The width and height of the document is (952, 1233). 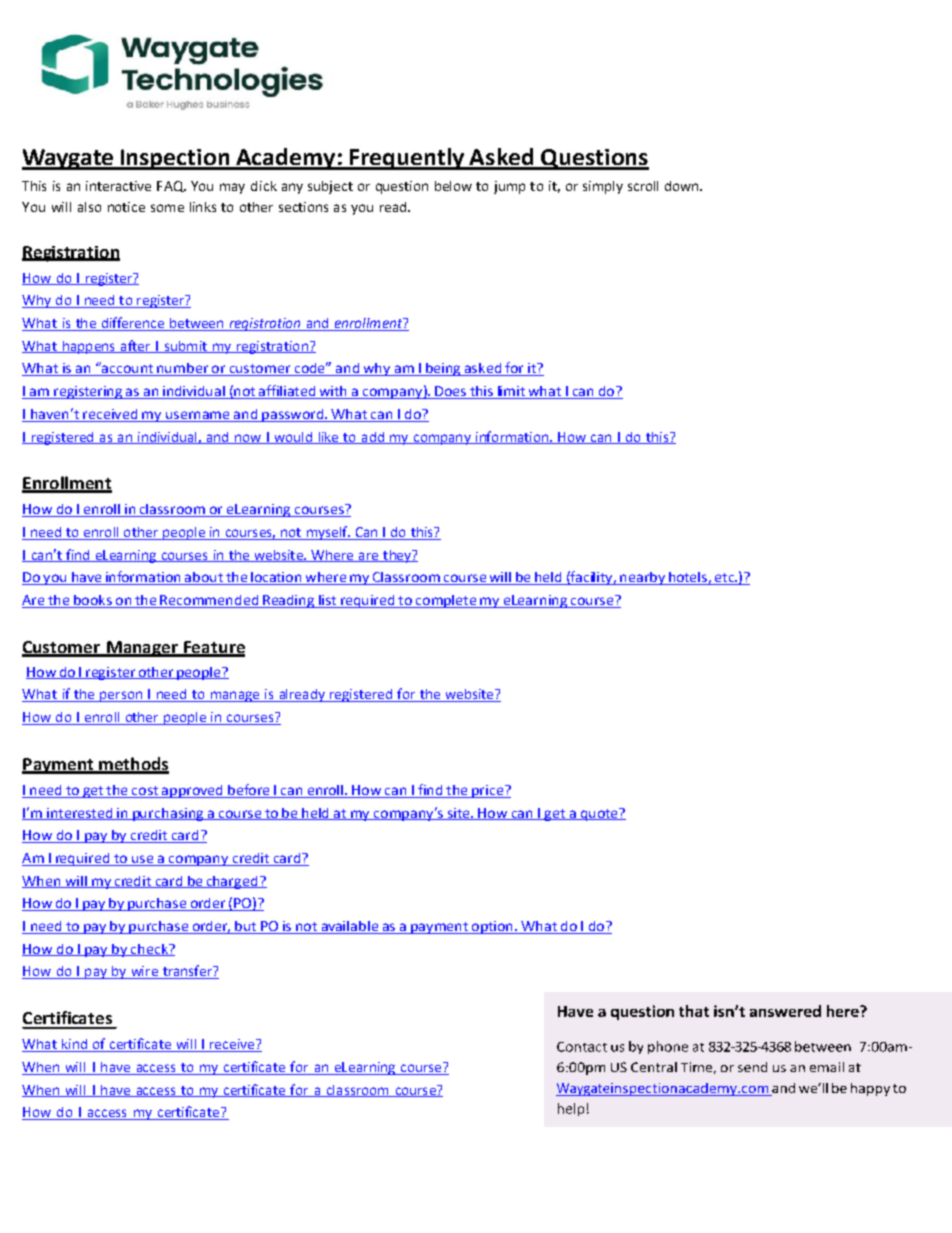 I want to click on FAQ, so click(x=171, y=186).
